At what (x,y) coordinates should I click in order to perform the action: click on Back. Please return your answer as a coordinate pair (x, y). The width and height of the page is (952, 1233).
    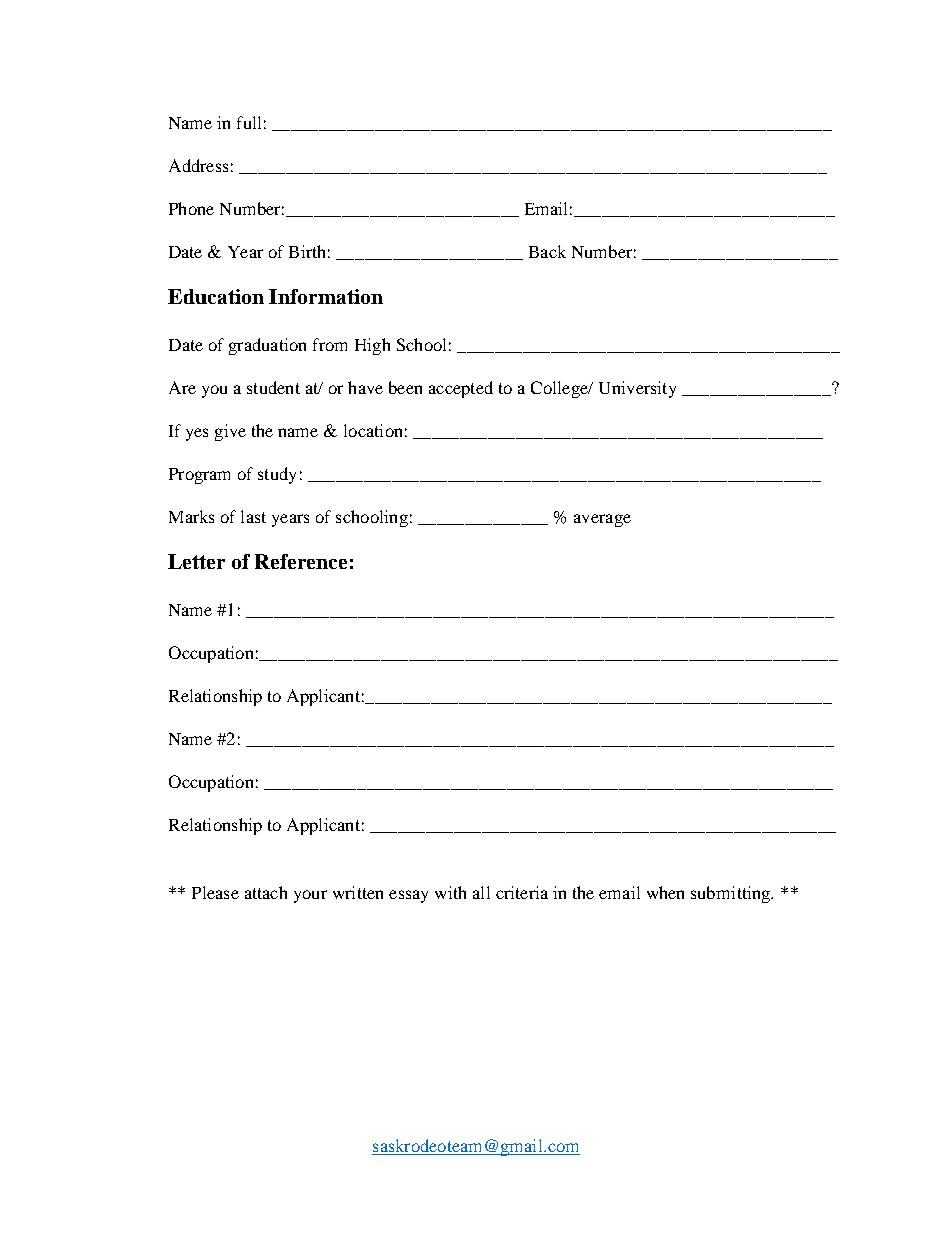
    Looking at the image, I should click on (547, 251).
